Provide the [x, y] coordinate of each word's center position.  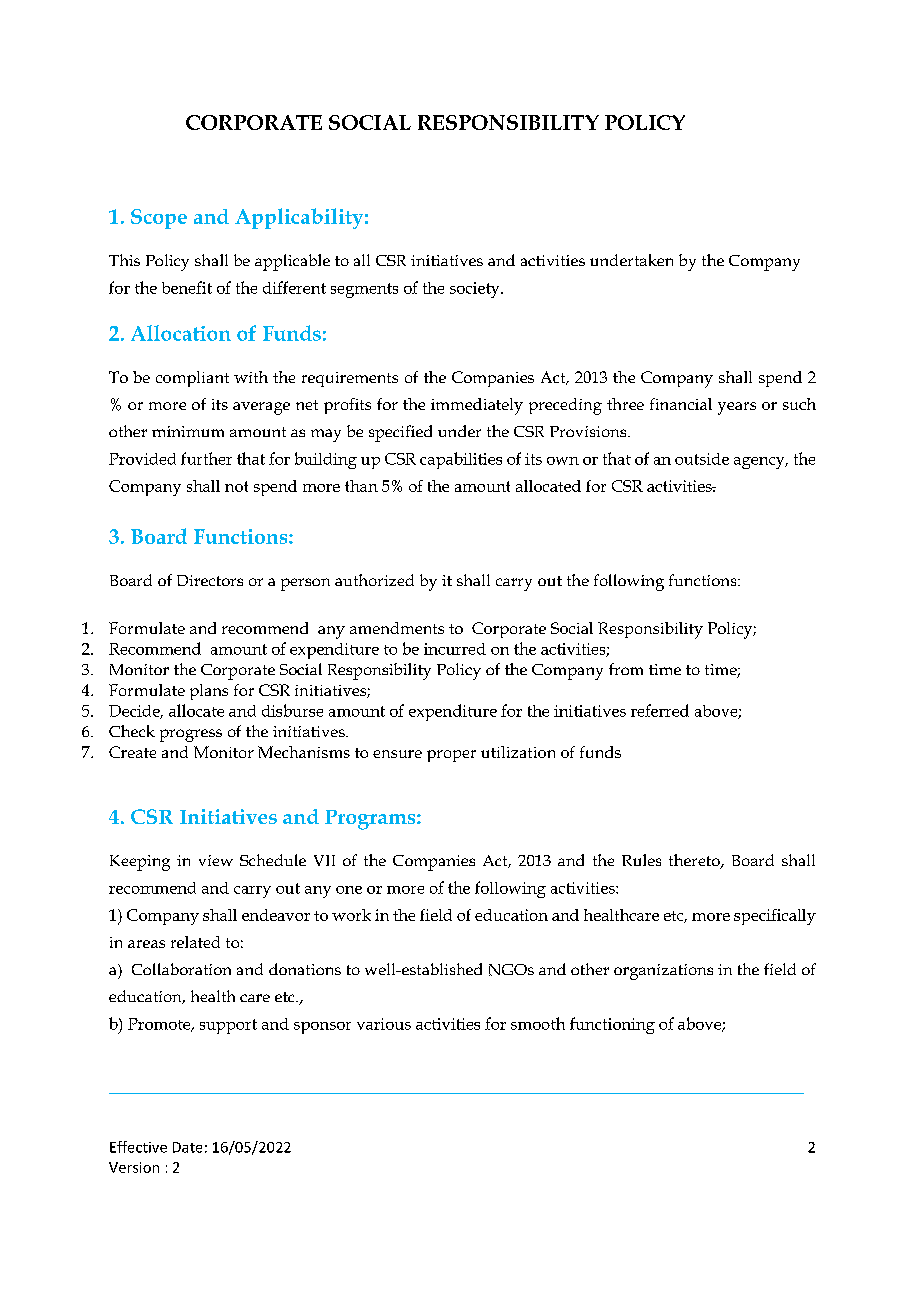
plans [209, 692]
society [476, 290]
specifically [775, 917]
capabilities [461, 460]
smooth [538, 1023]
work [351, 915]
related [195, 942]
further [206, 458]
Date [187, 1147]
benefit [187, 287]
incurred [455, 649]
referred [660, 710]
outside [702, 459]
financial [681, 404]
